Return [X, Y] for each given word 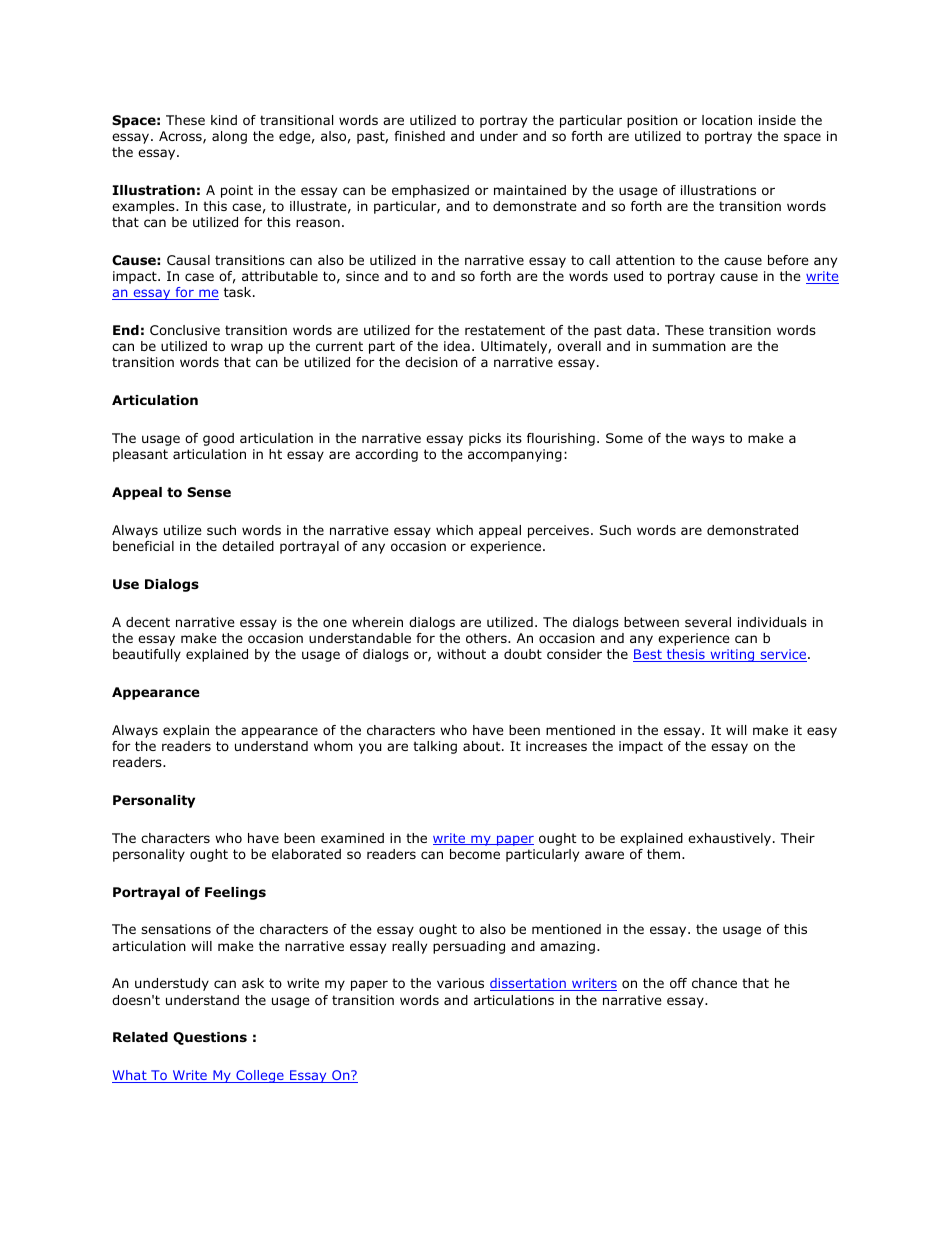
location [727, 120]
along [229, 137]
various [460, 983]
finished [419, 136]
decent [148, 622]
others [487, 638]
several [708, 622]
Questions [210, 1038]
